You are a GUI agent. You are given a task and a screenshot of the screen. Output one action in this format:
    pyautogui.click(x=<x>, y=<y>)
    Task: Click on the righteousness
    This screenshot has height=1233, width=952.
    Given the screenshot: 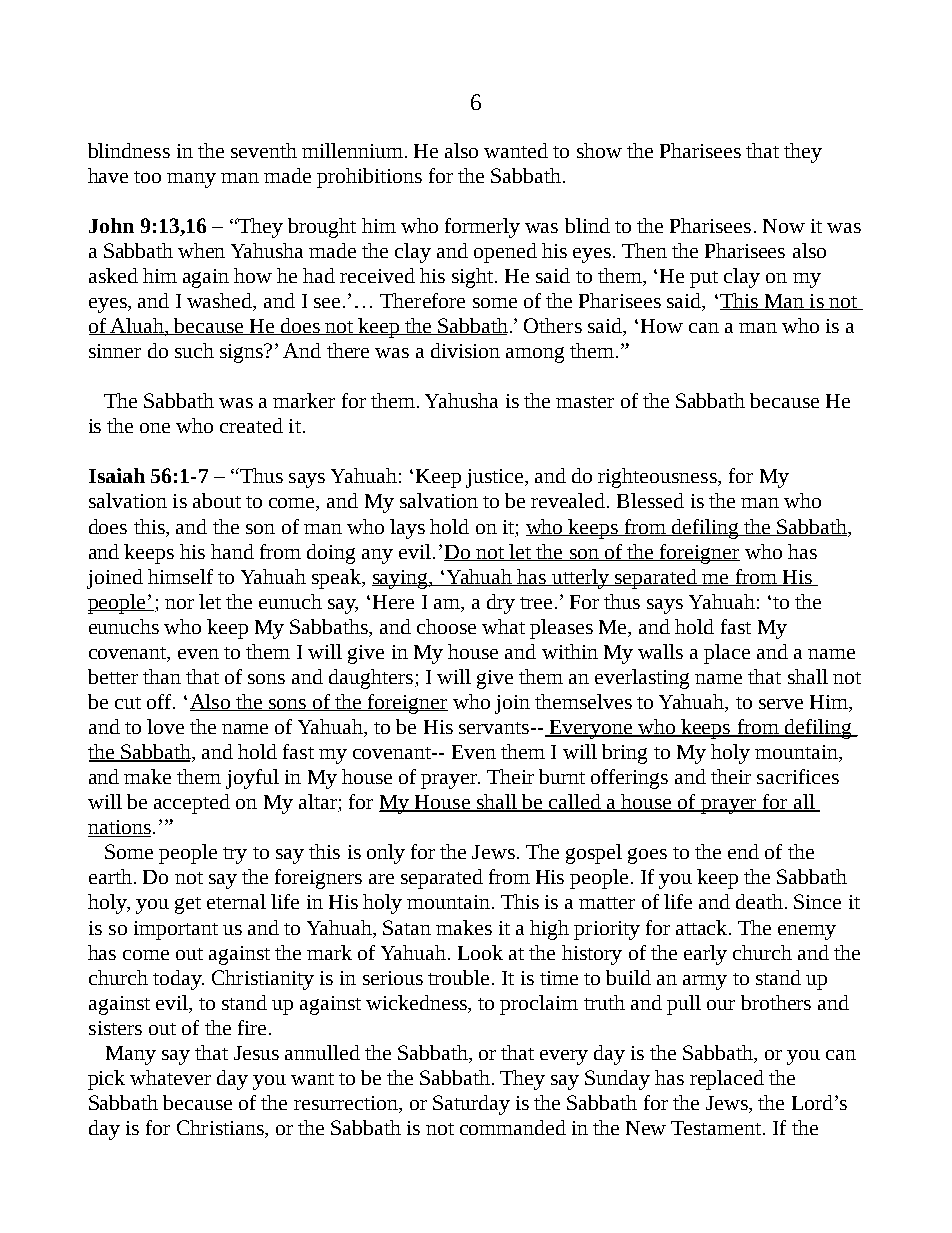 What is the action you would take?
    pyautogui.click(x=658, y=478)
